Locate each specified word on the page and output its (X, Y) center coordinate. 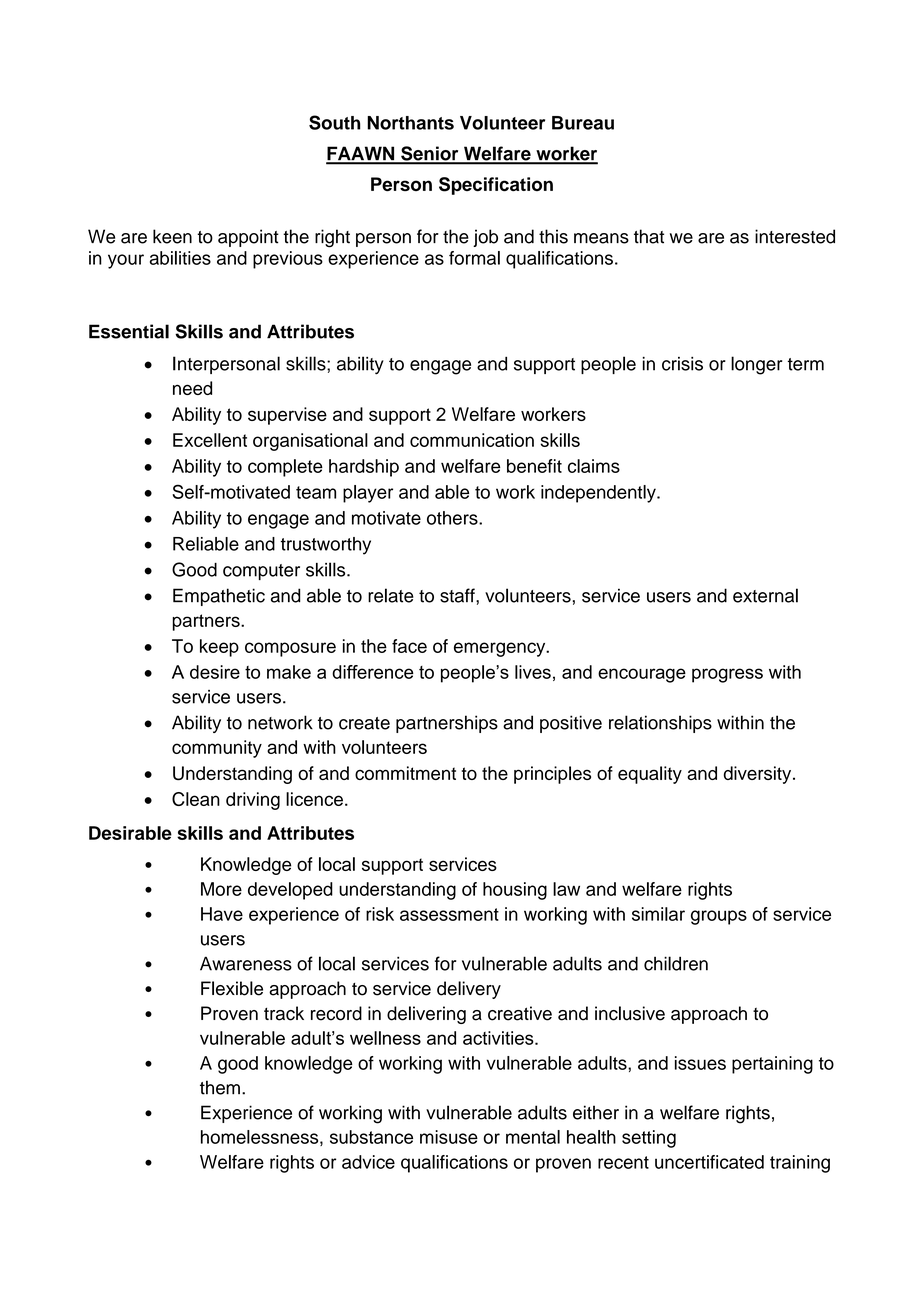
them (220, 1087)
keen (172, 236)
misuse (449, 1137)
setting (649, 1139)
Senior (430, 154)
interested (795, 236)
